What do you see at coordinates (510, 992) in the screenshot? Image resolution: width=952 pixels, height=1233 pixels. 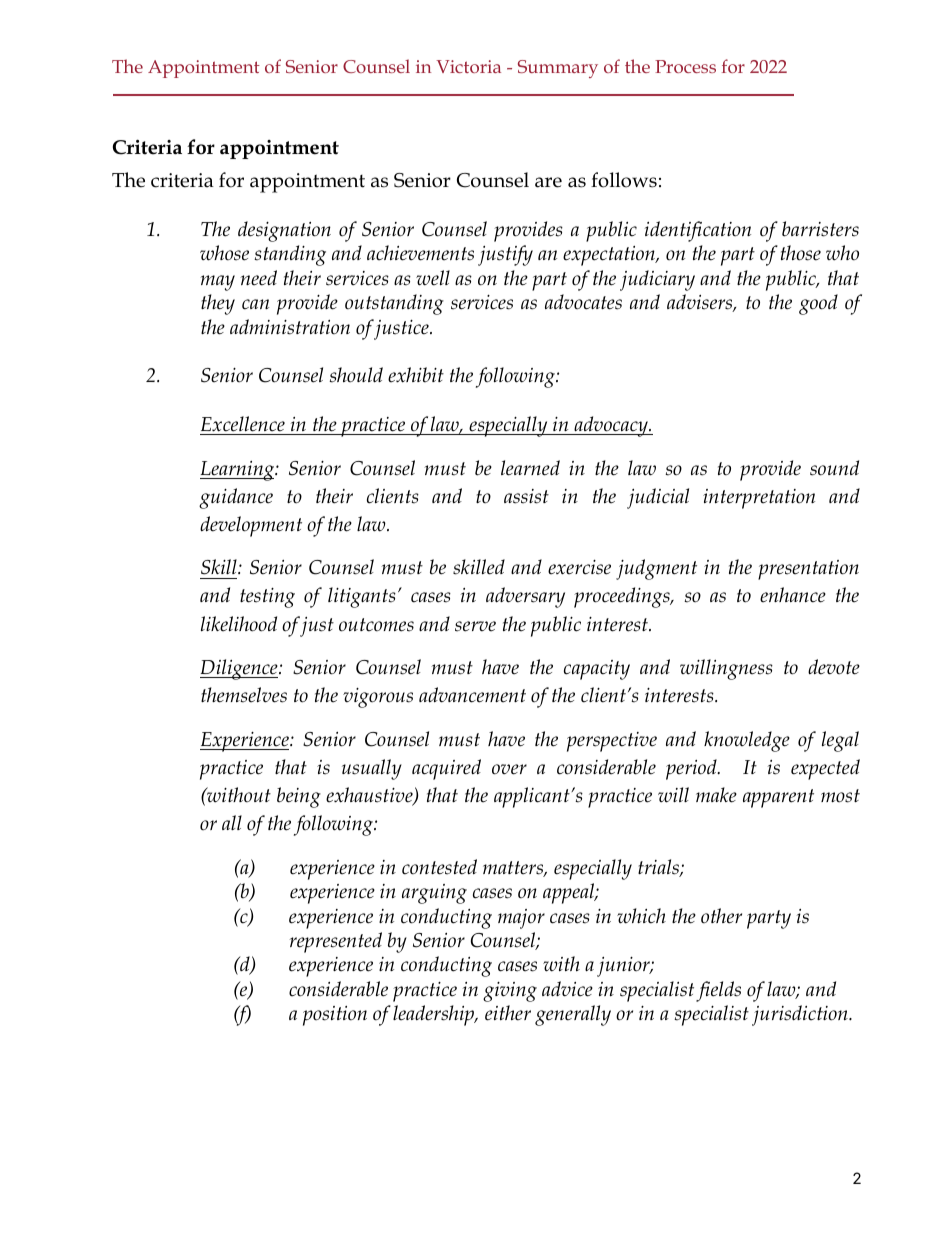 I see `giving` at bounding box center [510, 992].
